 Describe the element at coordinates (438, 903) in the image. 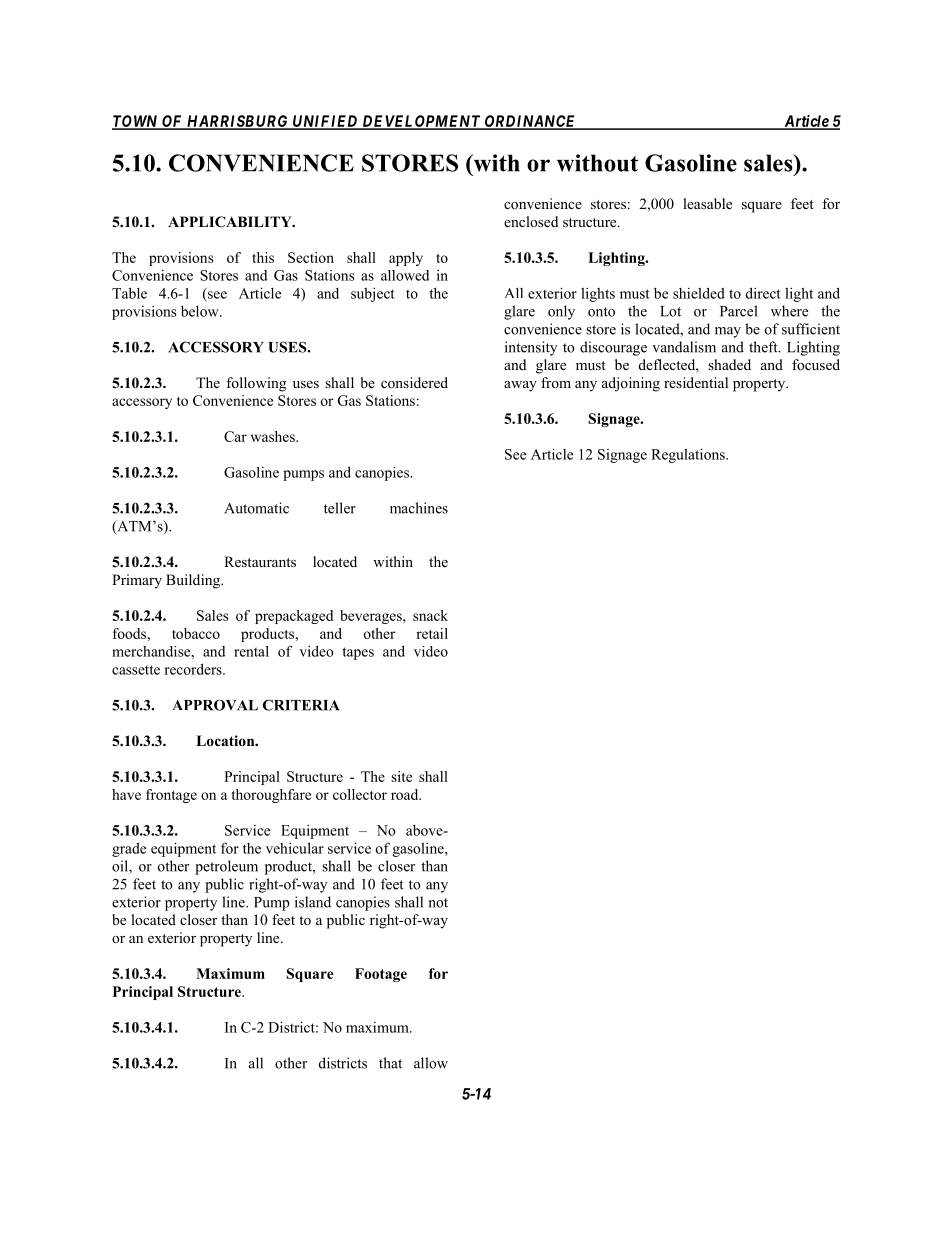

I see `not` at that location.
